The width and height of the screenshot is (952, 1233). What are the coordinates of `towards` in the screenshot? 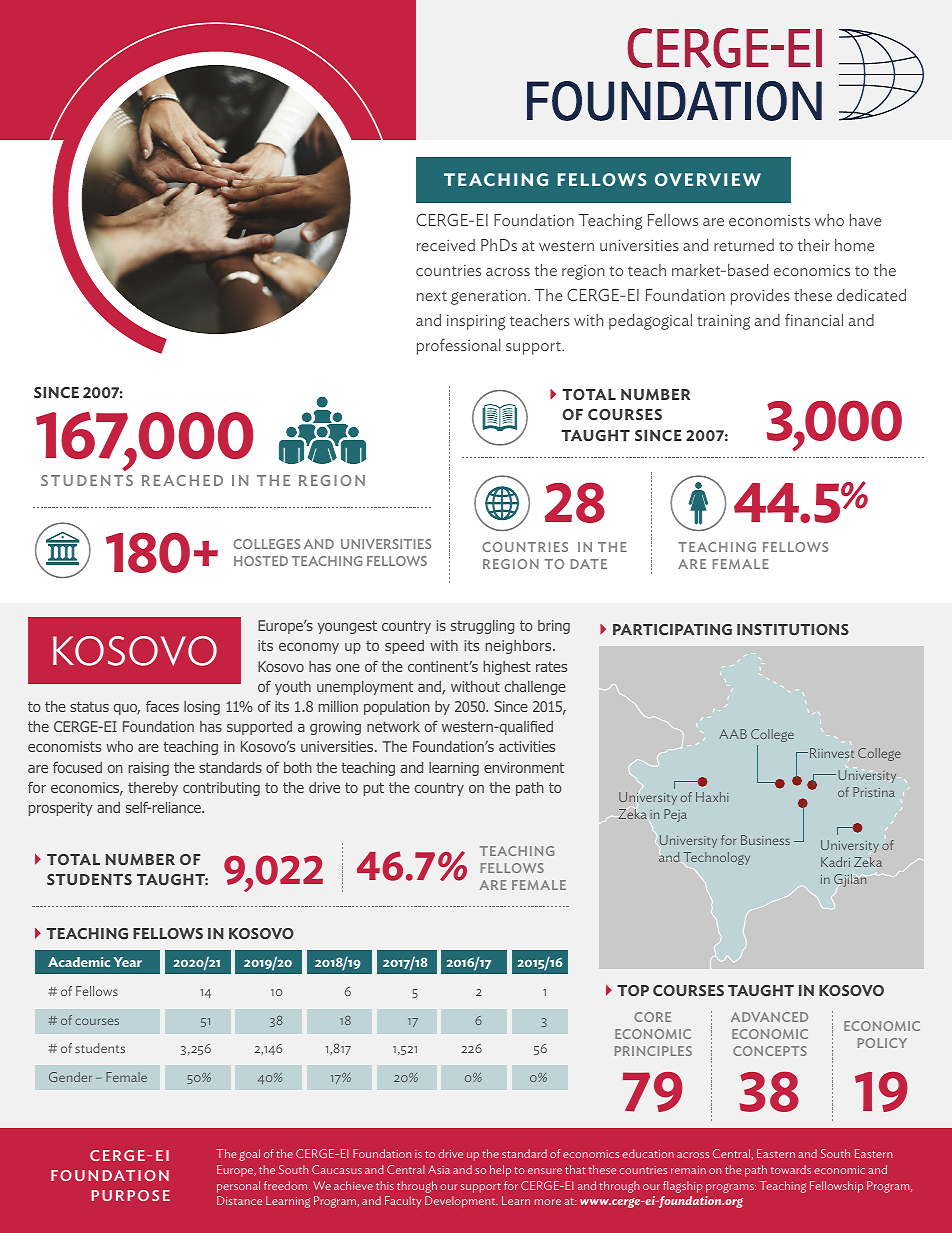 It's located at (791, 1169).
